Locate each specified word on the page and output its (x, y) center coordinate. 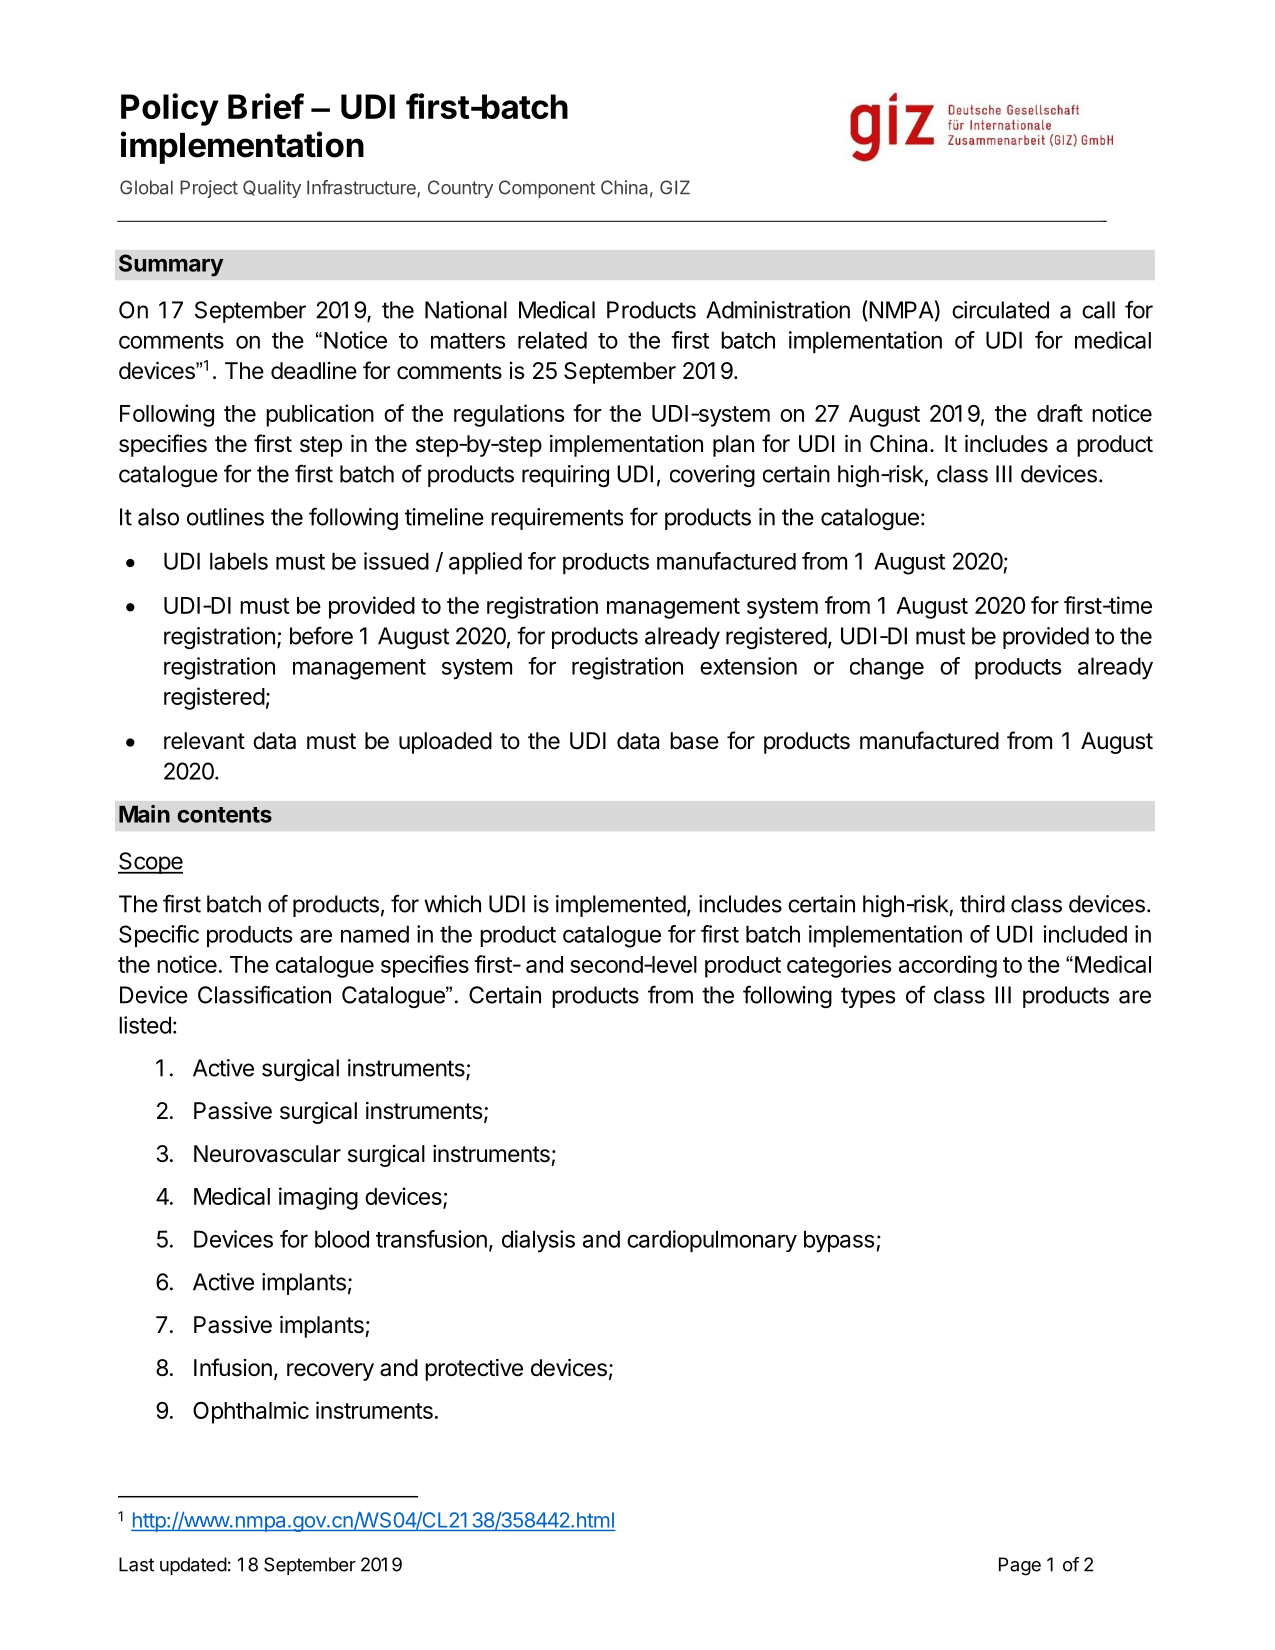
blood (342, 1239)
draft (1060, 413)
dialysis (538, 1241)
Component (547, 189)
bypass (839, 1241)
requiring (565, 476)
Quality (272, 189)
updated (193, 1566)
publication (320, 415)
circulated (1000, 310)
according (948, 966)
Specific (159, 936)
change (887, 669)
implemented (621, 906)
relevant (204, 741)
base (694, 741)
